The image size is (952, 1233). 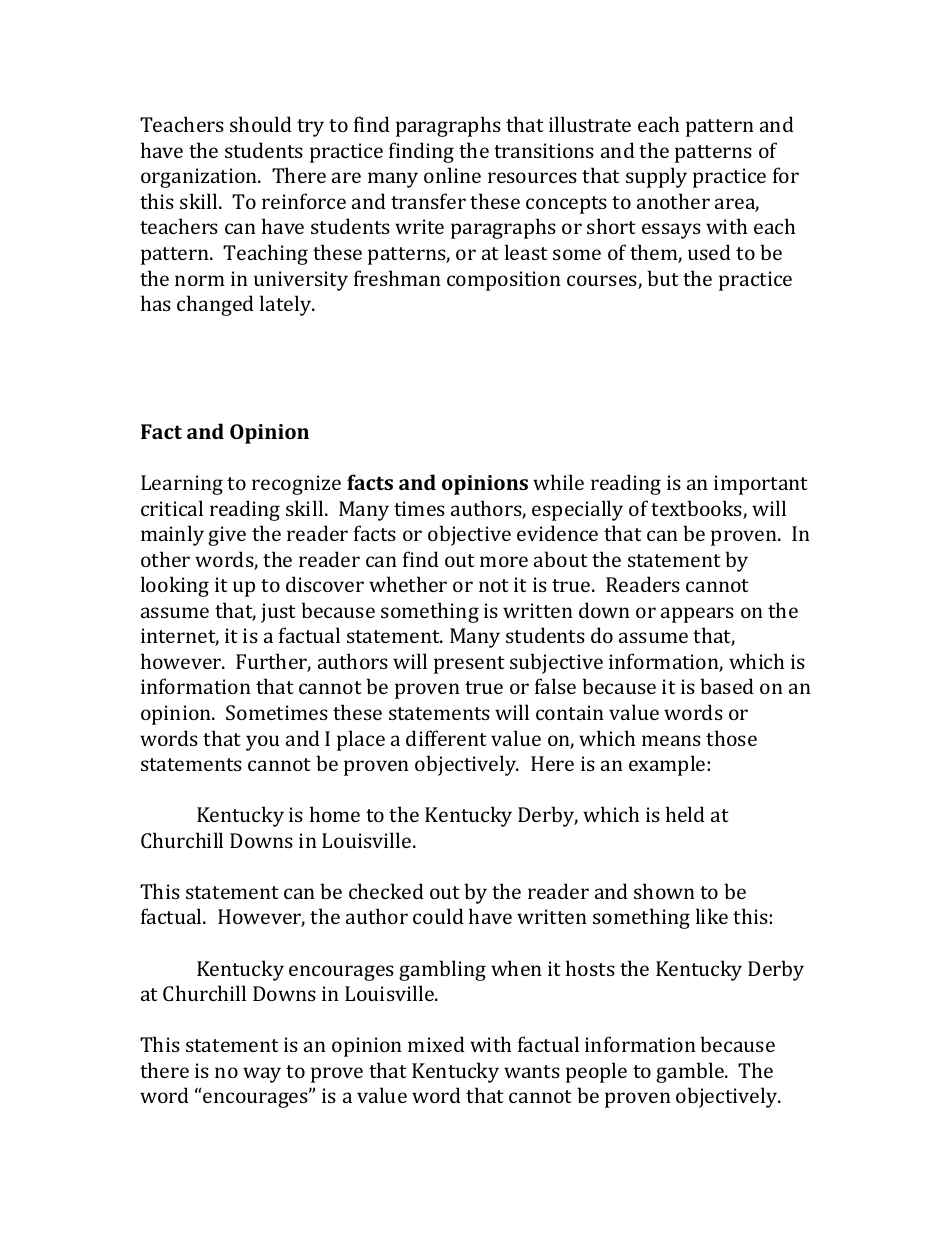 I want to click on changed, so click(x=215, y=305).
